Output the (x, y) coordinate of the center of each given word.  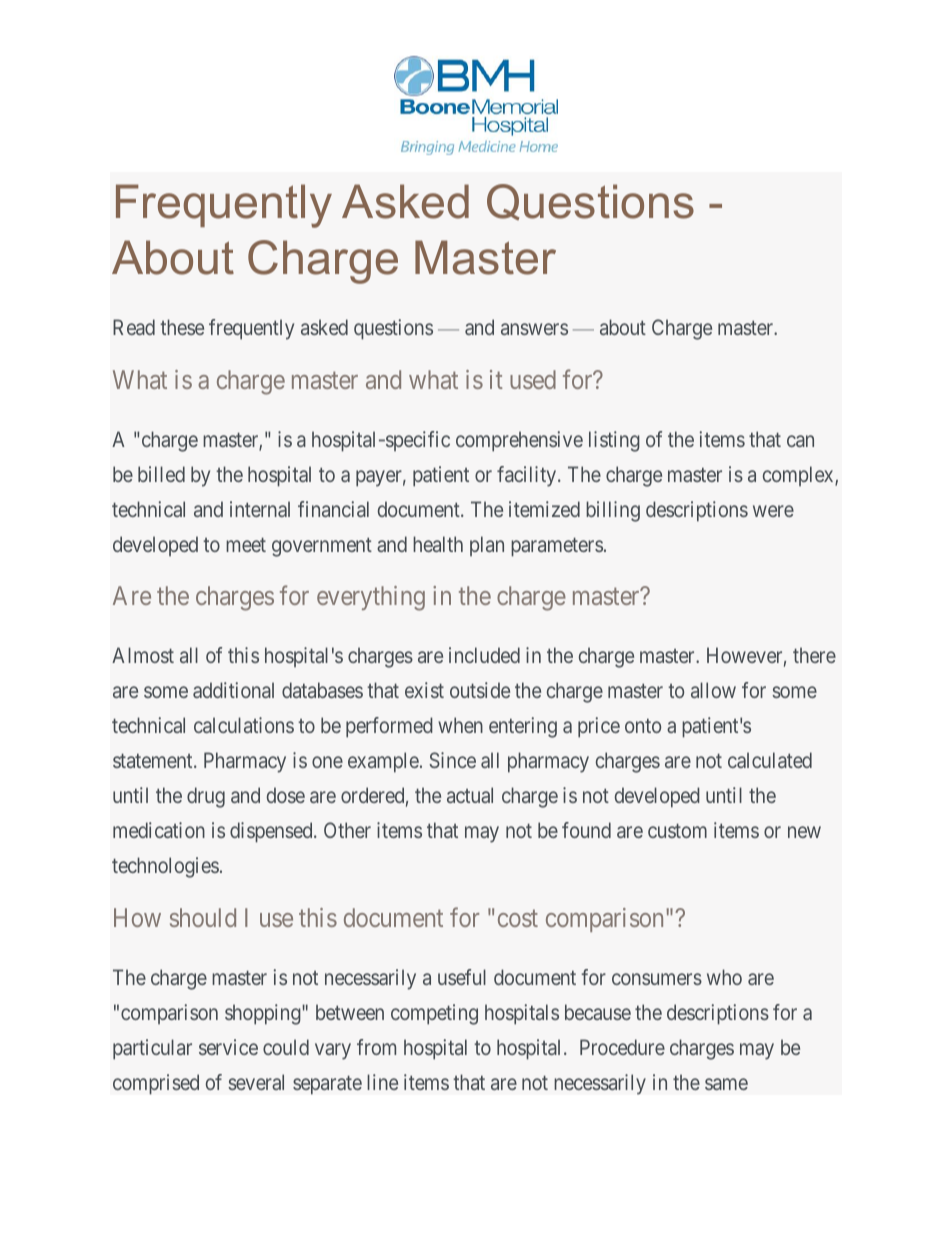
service (228, 1047)
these (182, 327)
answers (534, 329)
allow (713, 690)
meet (246, 545)
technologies (165, 867)
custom (677, 831)
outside (480, 690)
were (773, 511)
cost (518, 918)
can (800, 441)
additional (233, 690)
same (726, 1084)
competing (434, 1014)
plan (487, 546)
